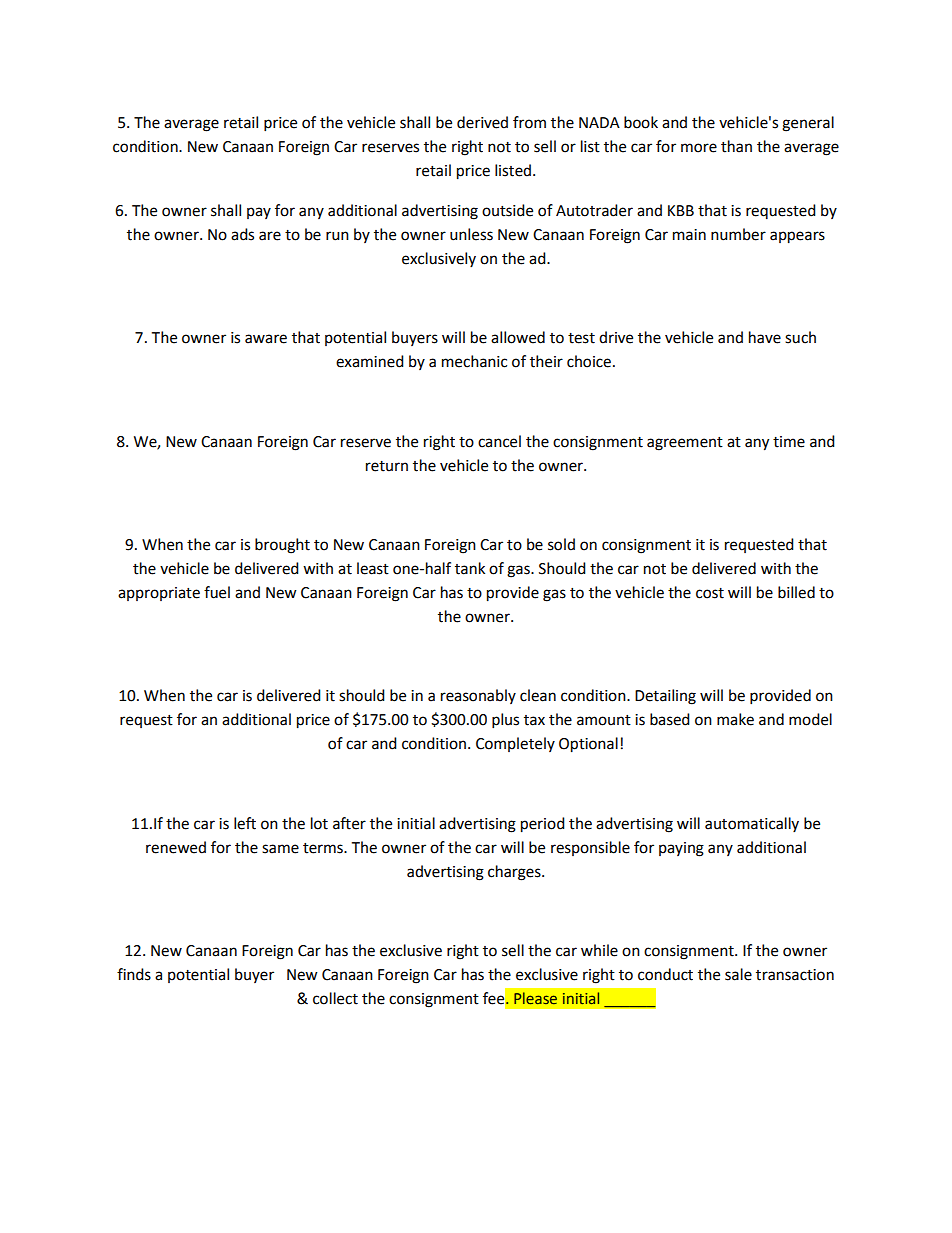 Image resolution: width=952 pixels, height=1233 pixels. Describe the element at coordinates (735, 719) in the document. I see `make` at that location.
